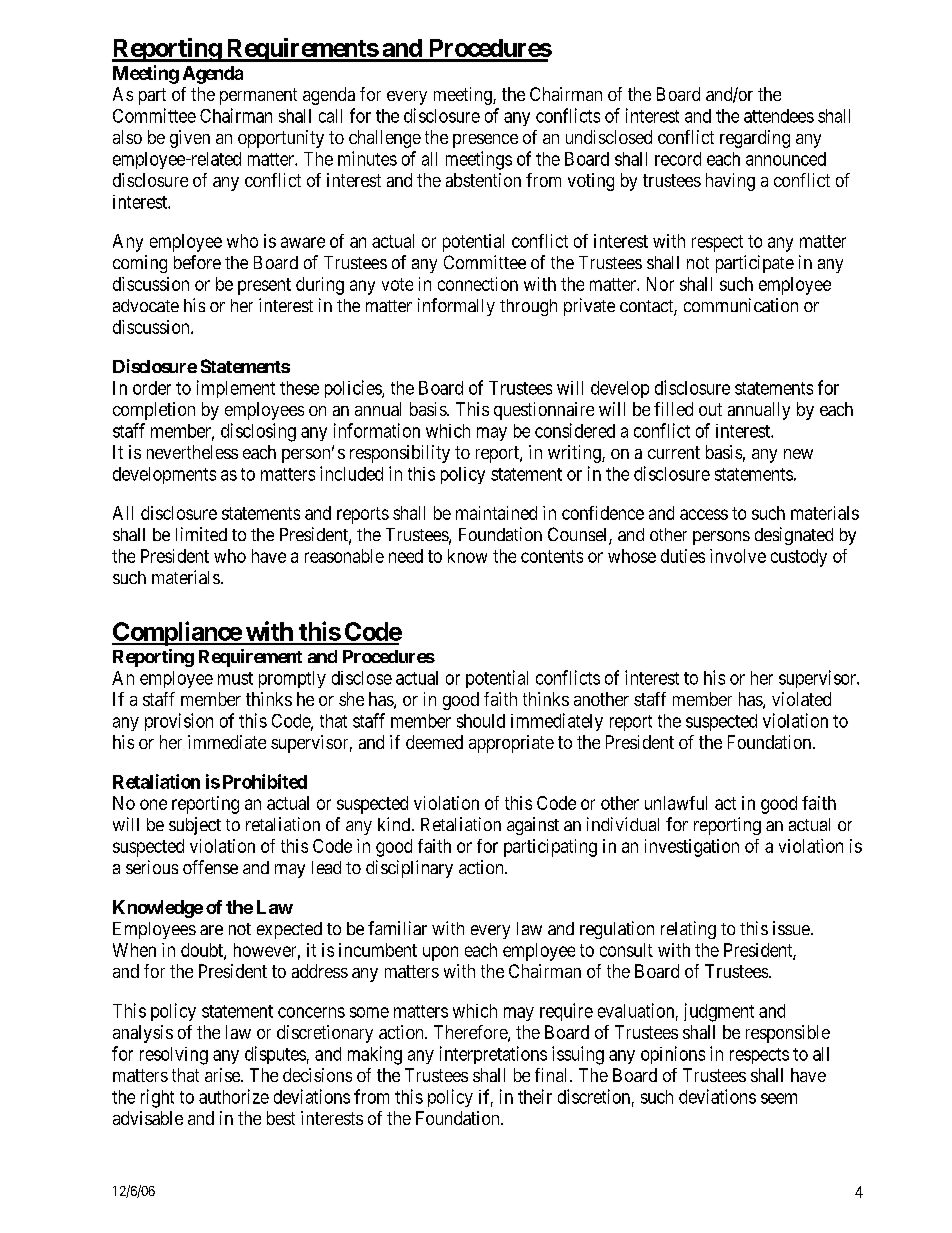 The width and height of the screenshot is (952, 1233). What do you see at coordinates (223, 1075) in the screenshot?
I see `arise` at bounding box center [223, 1075].
